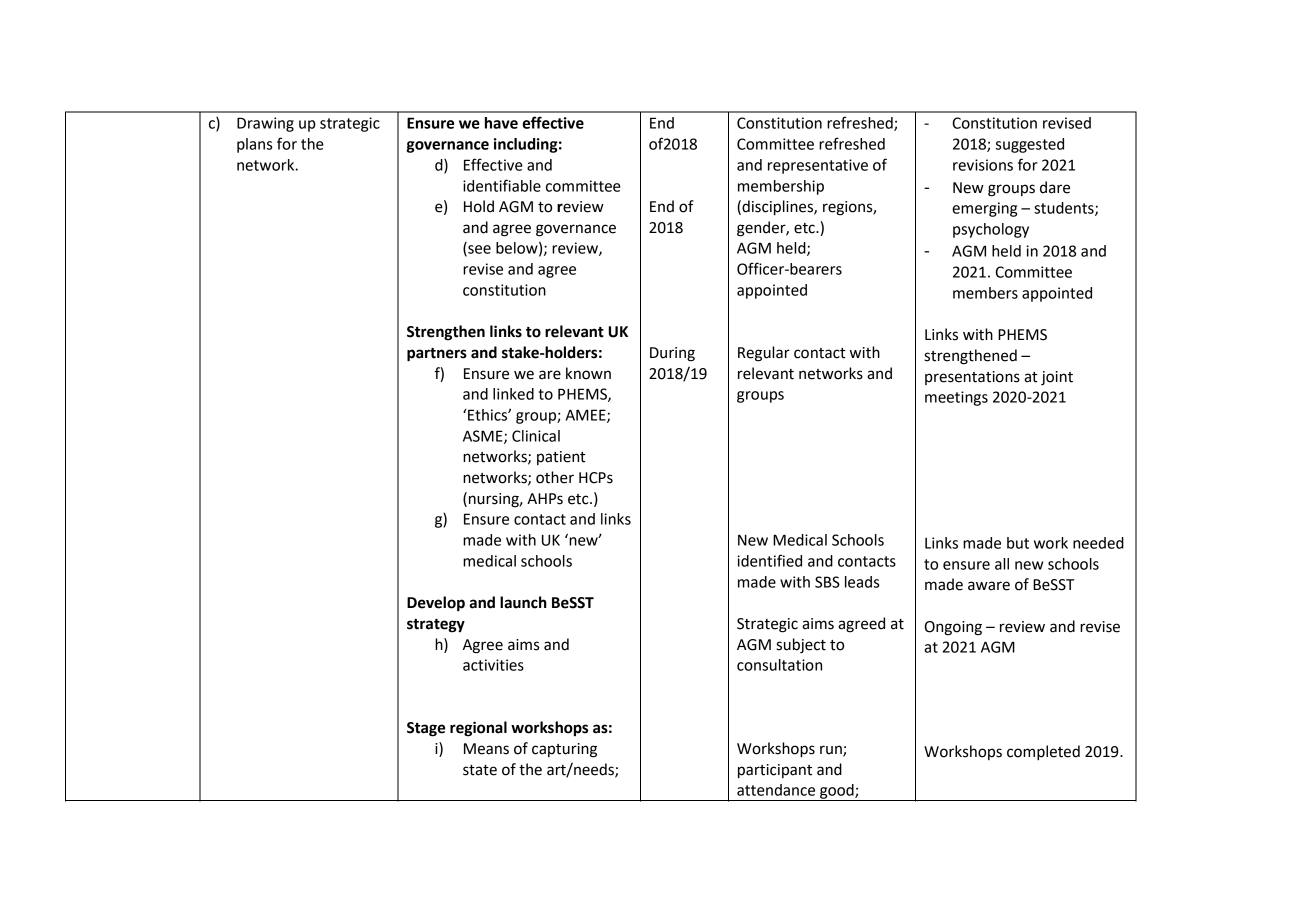  Describe the element at coordinates (769, 560) in the image. I see `identified` at that location.
